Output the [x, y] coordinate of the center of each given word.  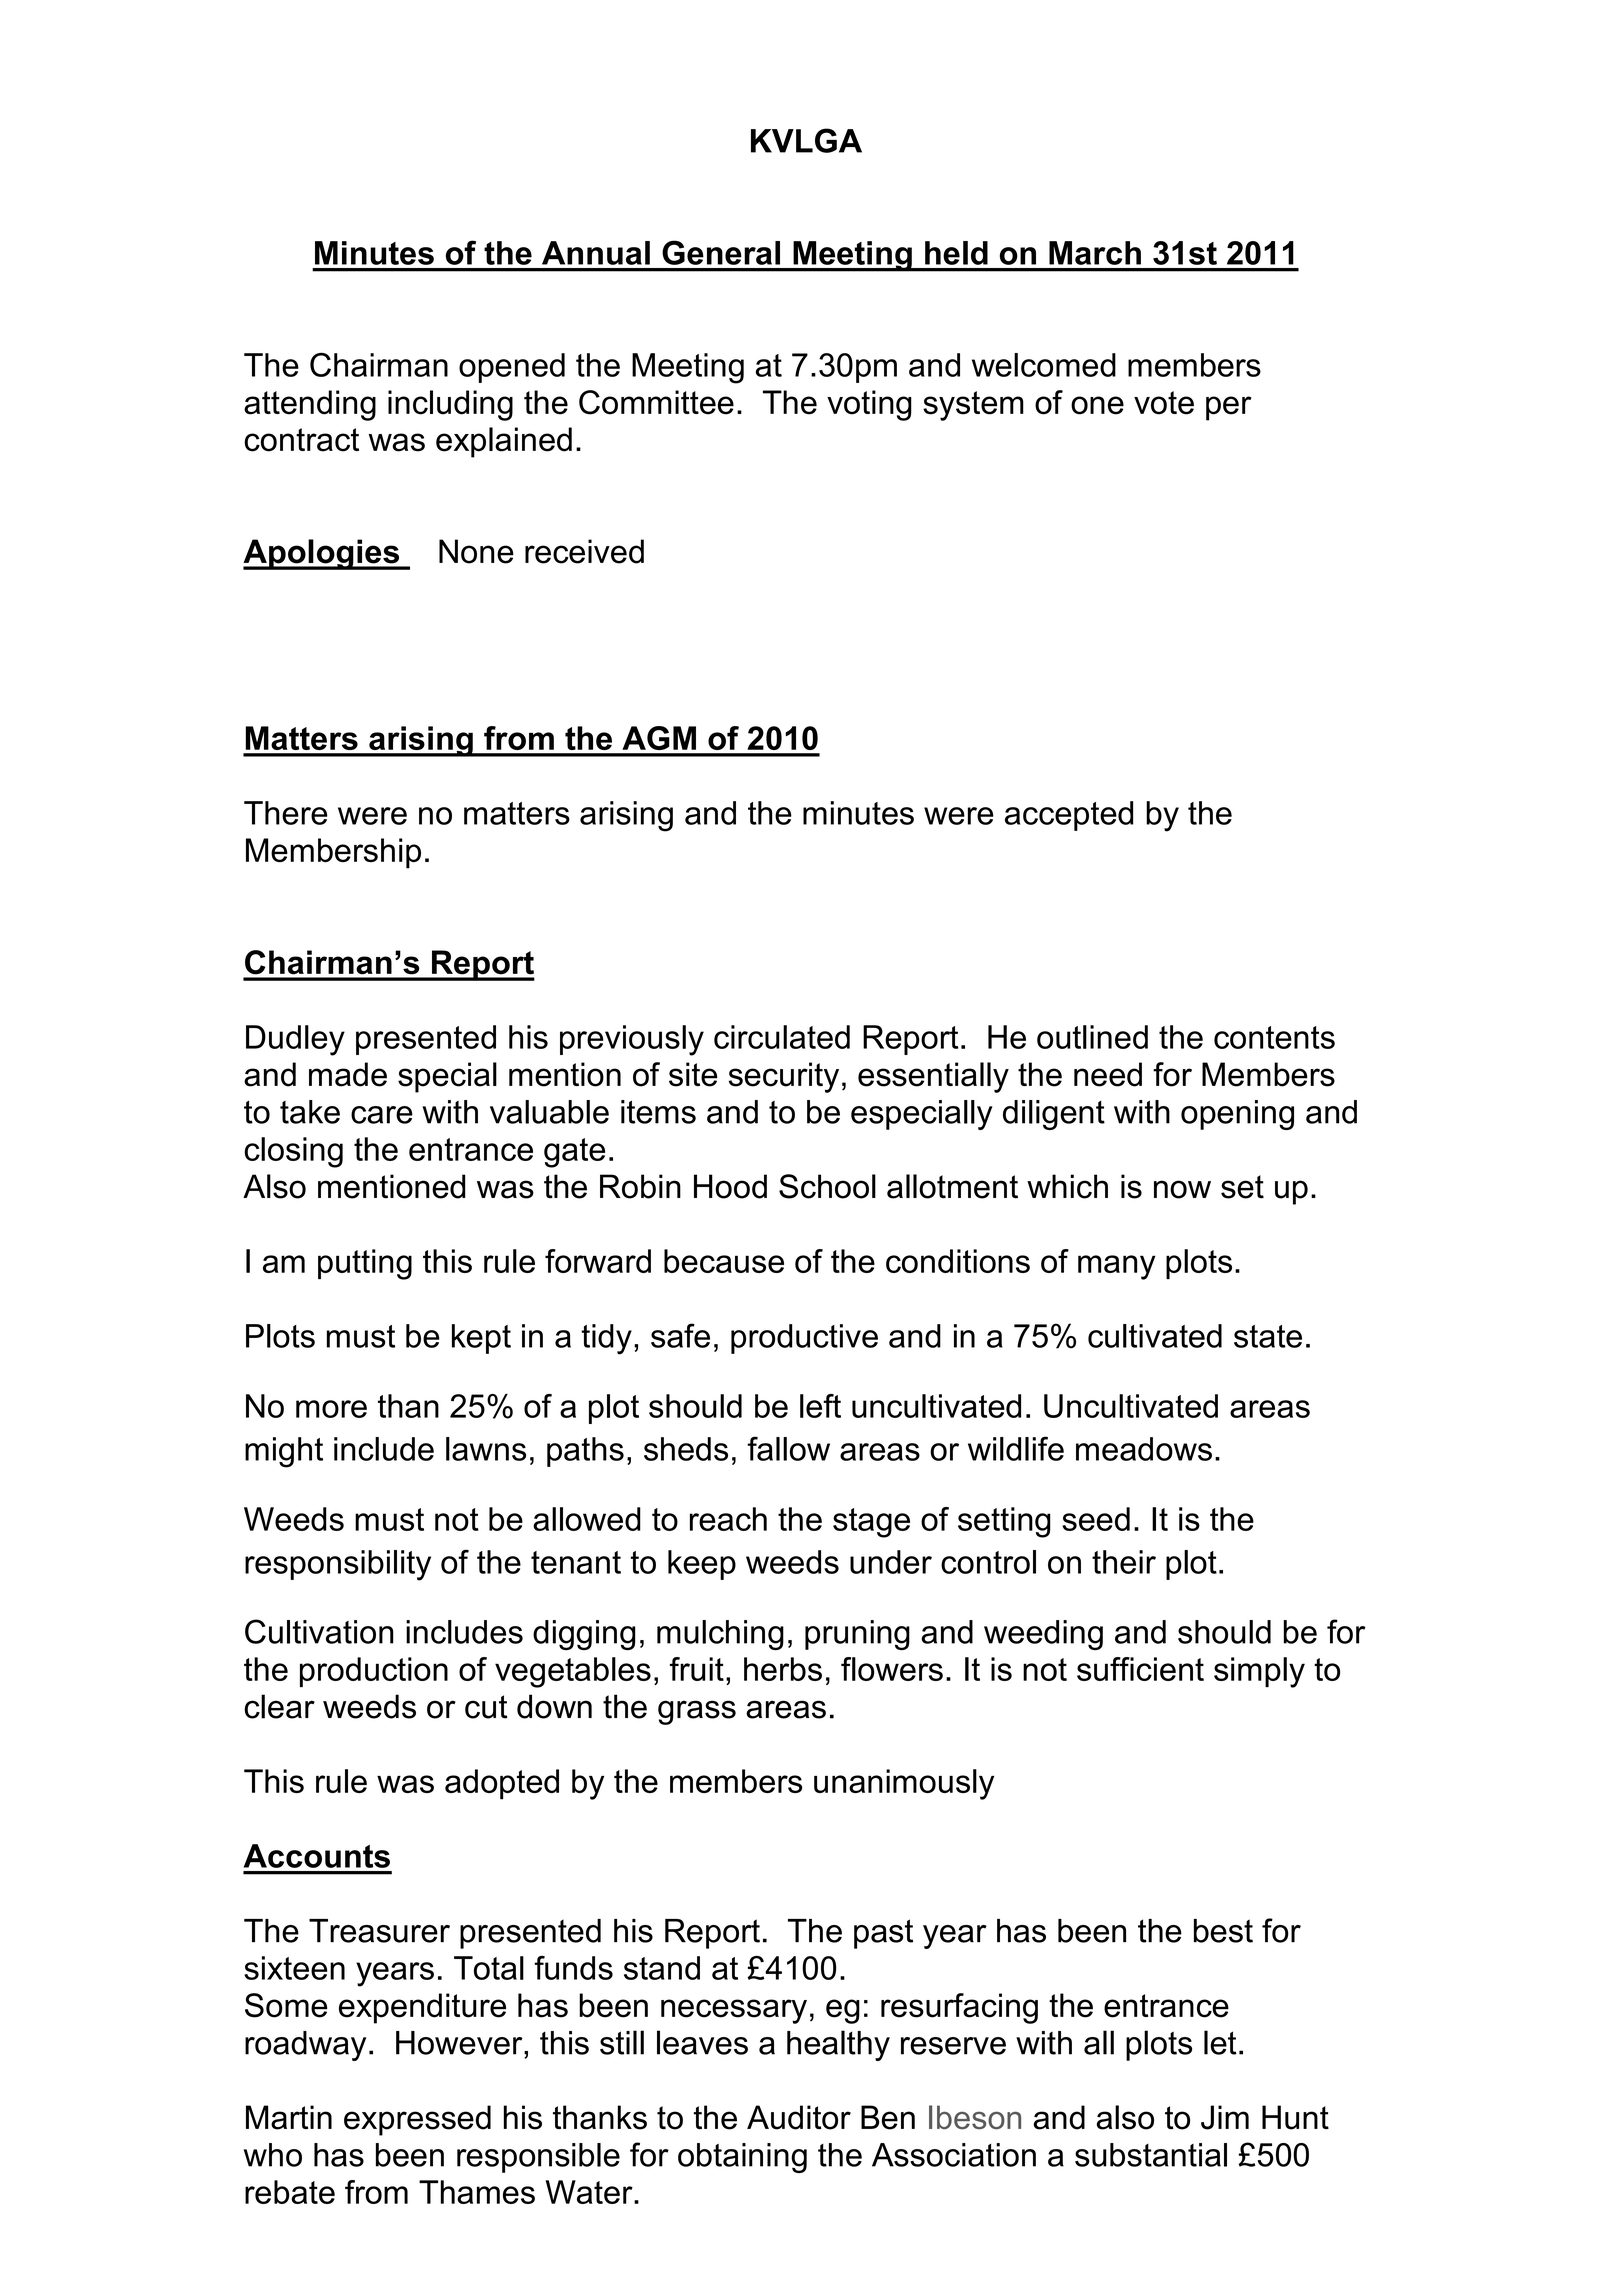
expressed [417, 2120]
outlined [1092, 1037]
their [1124, 1562]
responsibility [338, 1565]
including [450, 405]
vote [1164, 403]
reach [728, 1519]
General [721, 252]
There [286, 813]
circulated [782, 1037]
